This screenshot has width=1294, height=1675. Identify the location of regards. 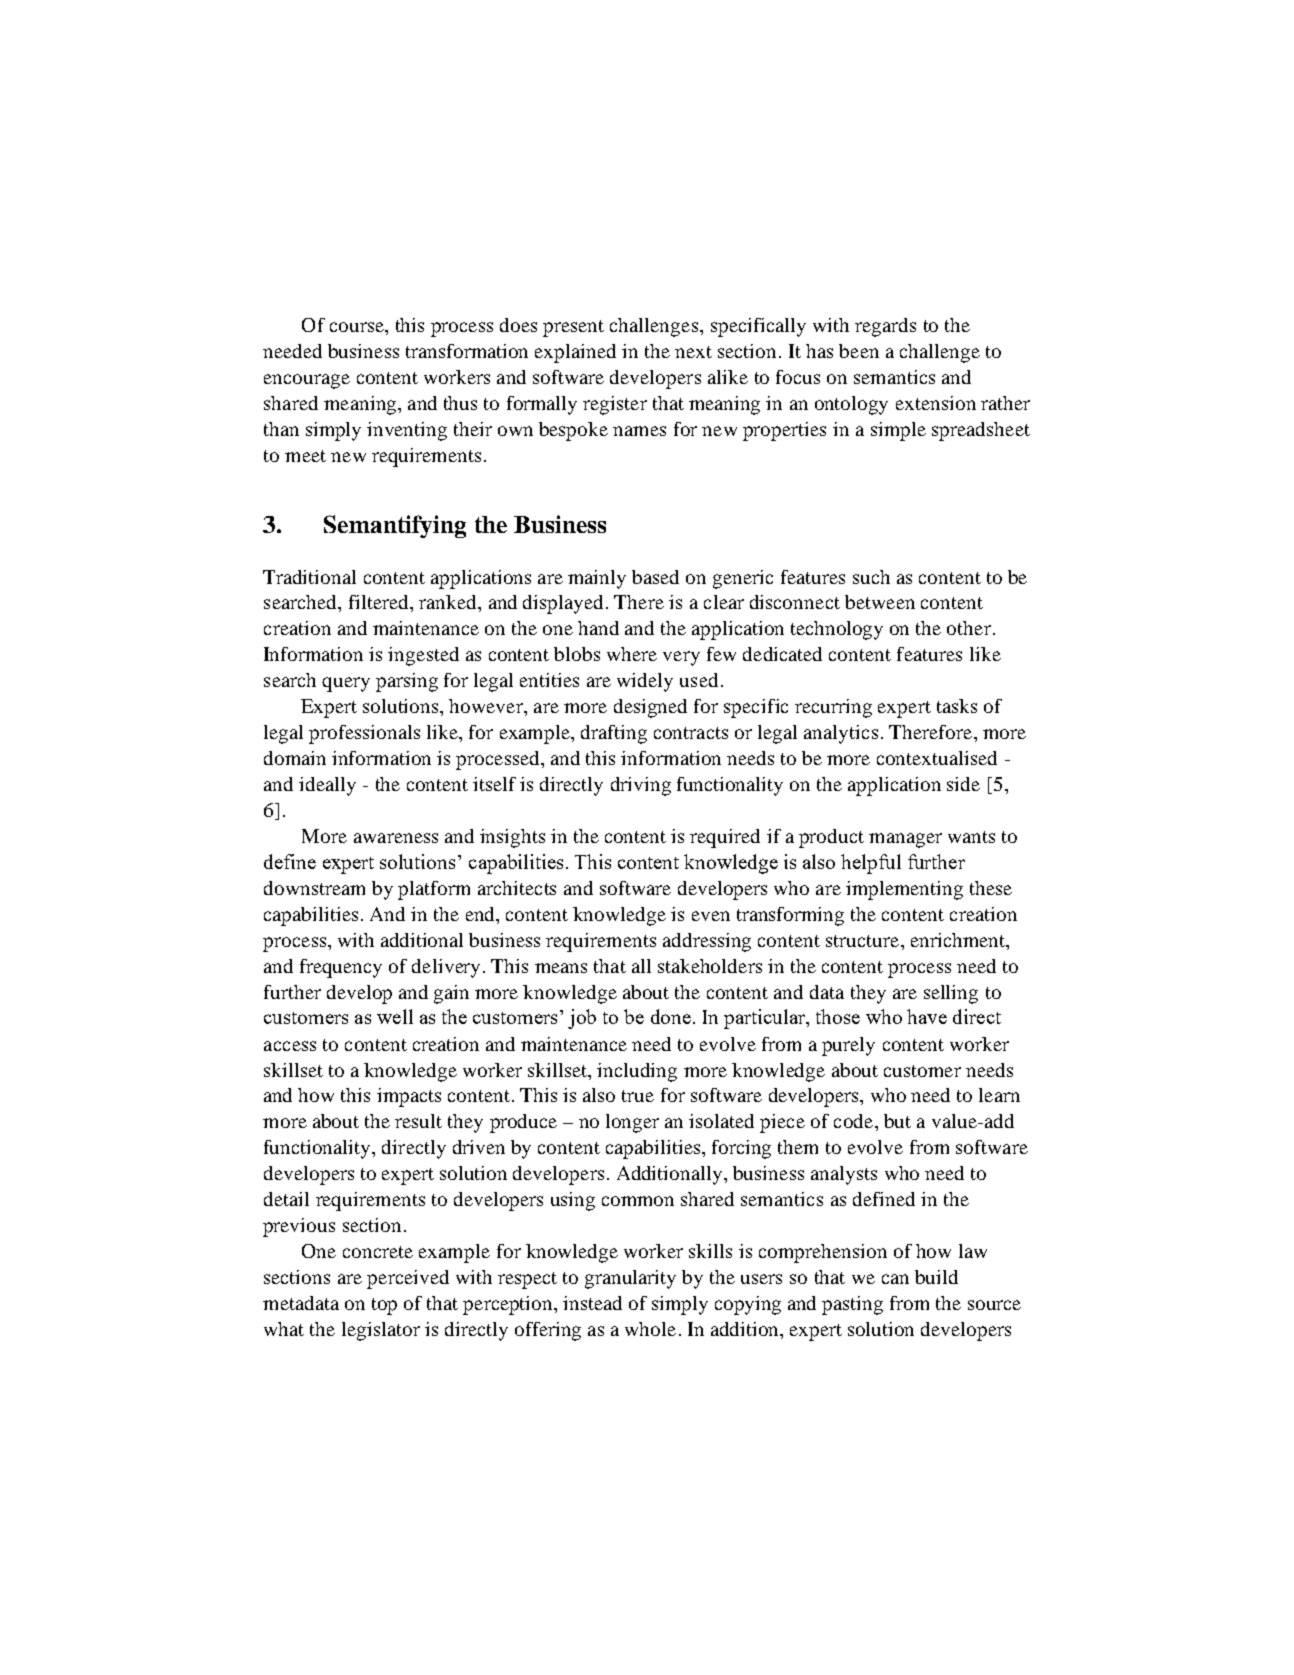
(885, 327).
